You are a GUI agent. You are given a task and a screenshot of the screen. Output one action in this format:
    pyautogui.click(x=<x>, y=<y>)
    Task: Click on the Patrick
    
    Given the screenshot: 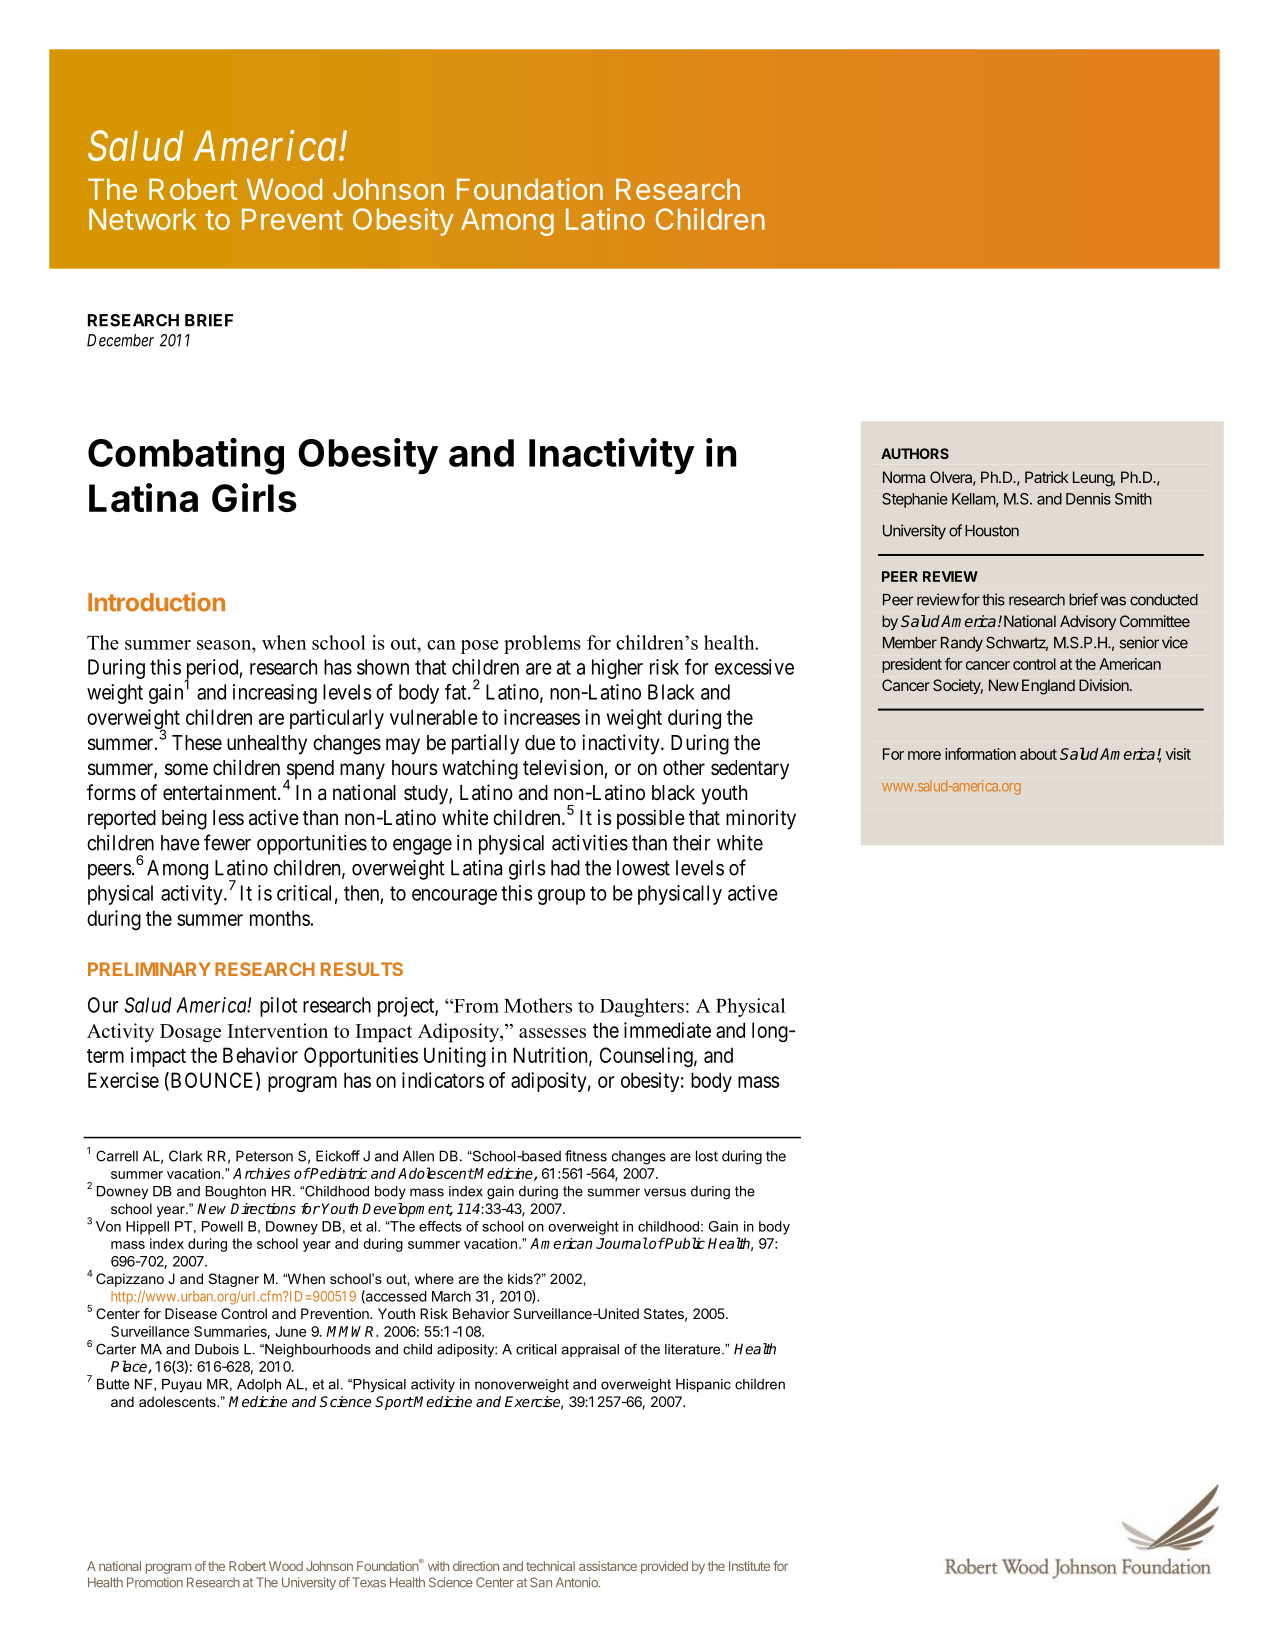 What is the action you would take?
    pyautogui.click(x=1047, y=477)
